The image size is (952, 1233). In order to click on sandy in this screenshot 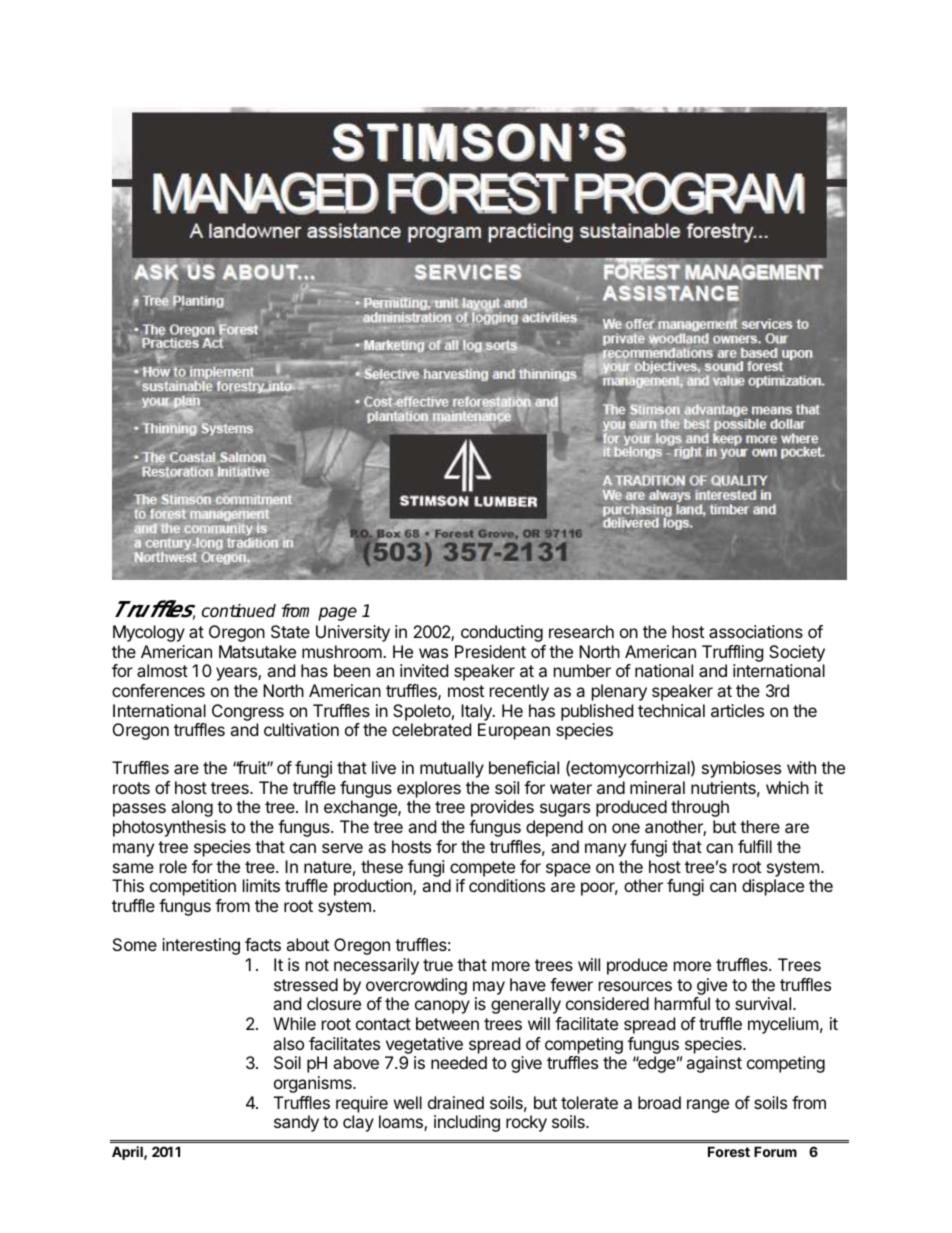, I will do `click(296, 1123)`.
